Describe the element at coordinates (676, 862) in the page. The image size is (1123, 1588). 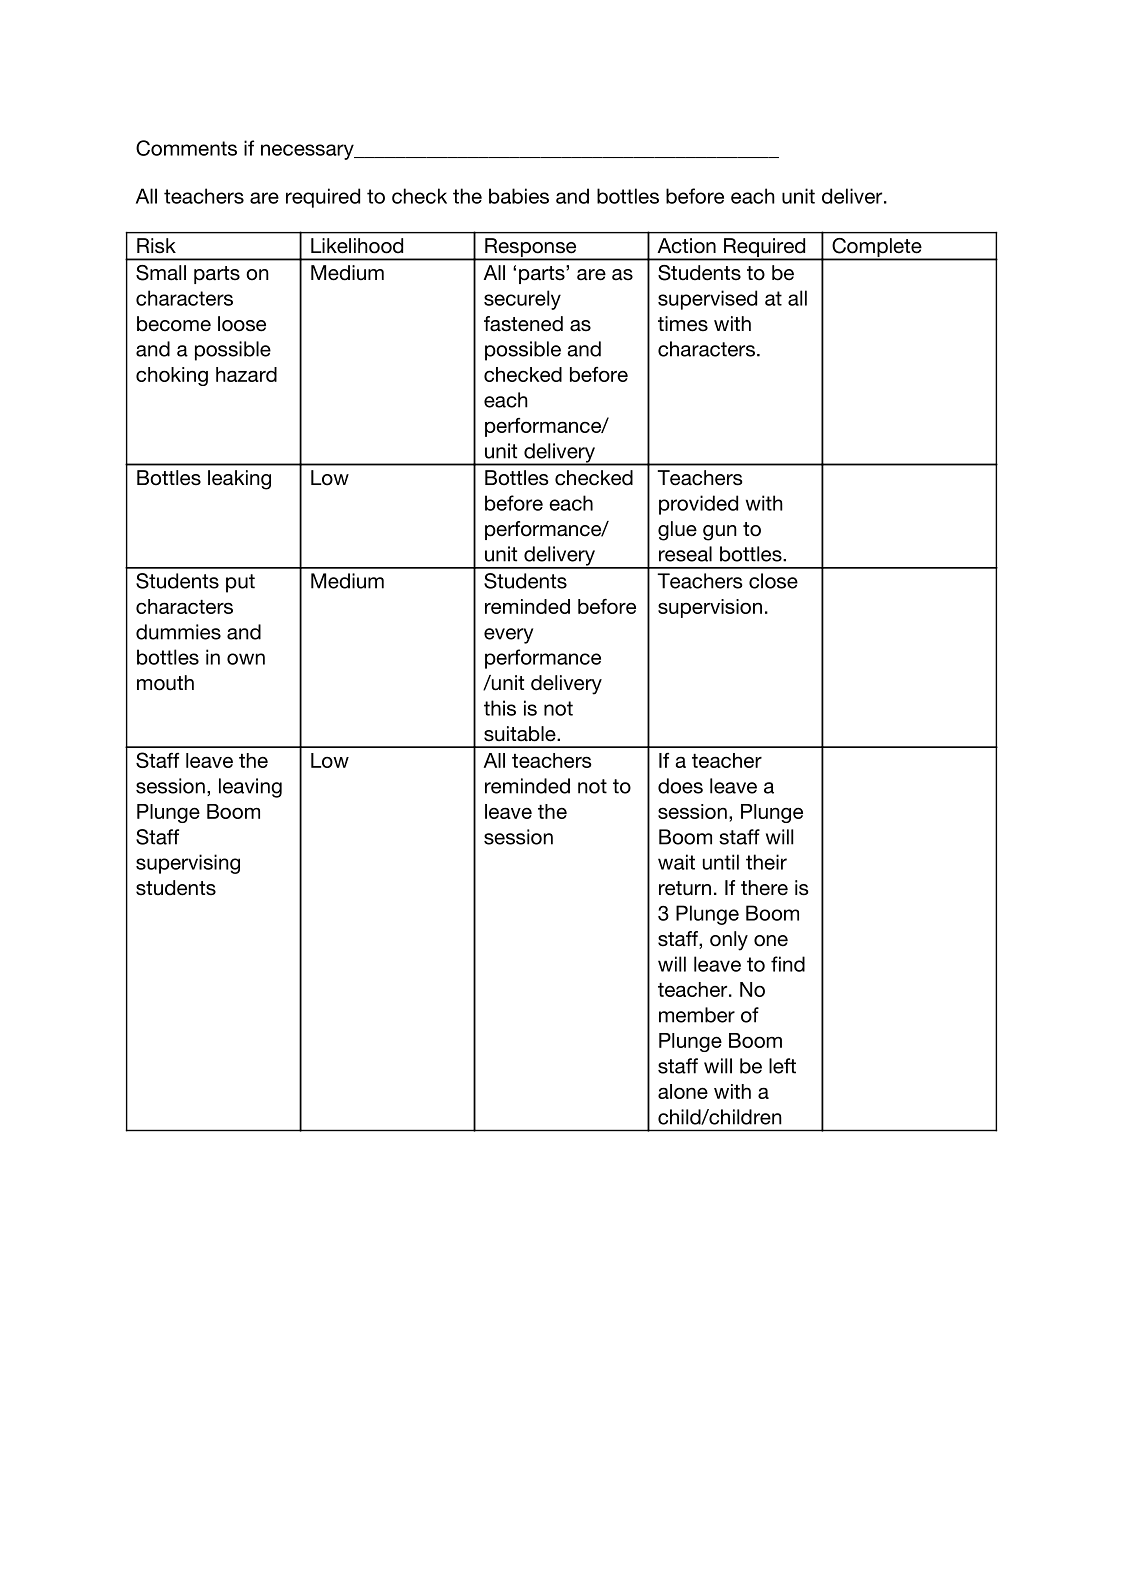
I see `wait` at that location.
